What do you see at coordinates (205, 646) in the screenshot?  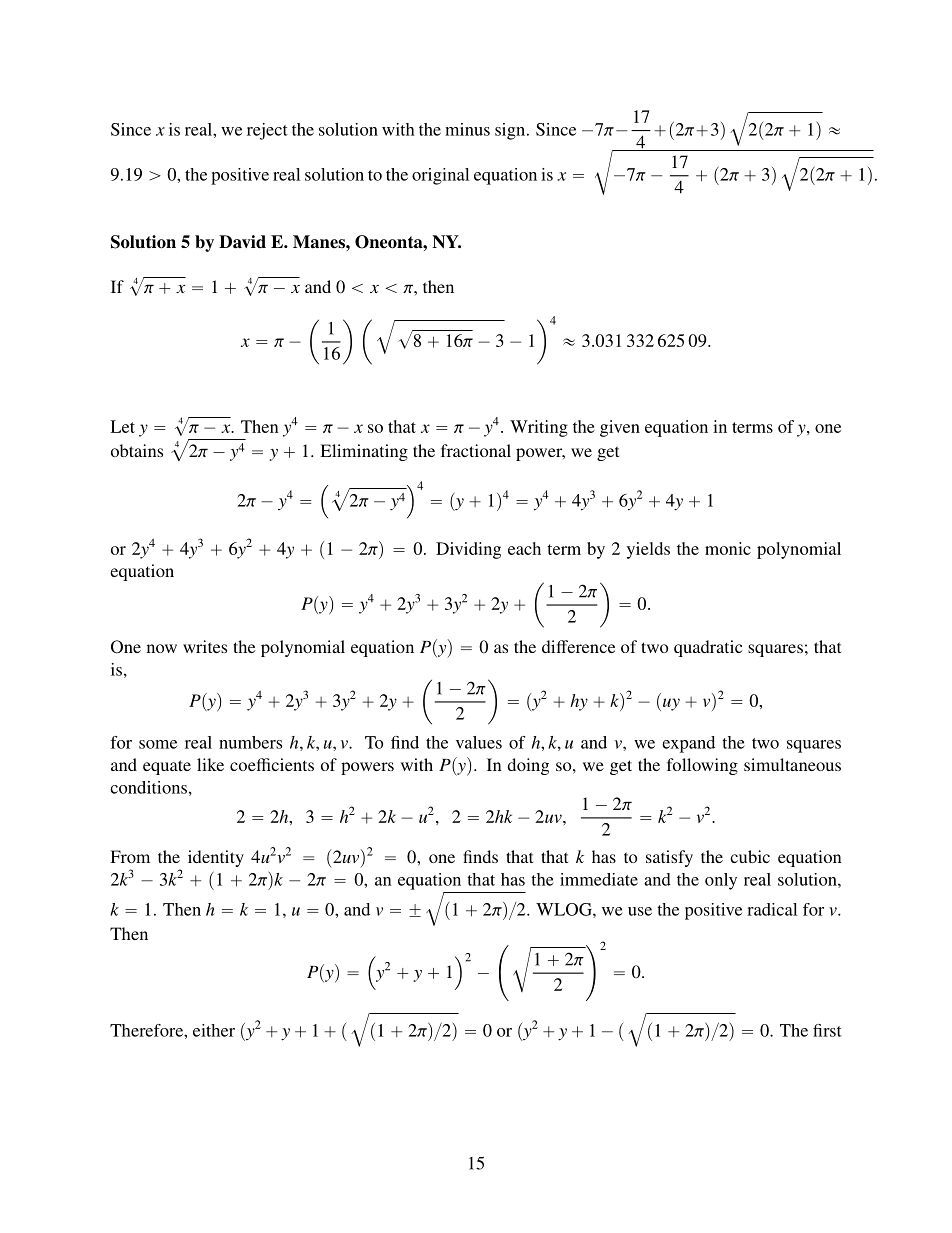 I see `writes` at bounding box center [205, 646].
